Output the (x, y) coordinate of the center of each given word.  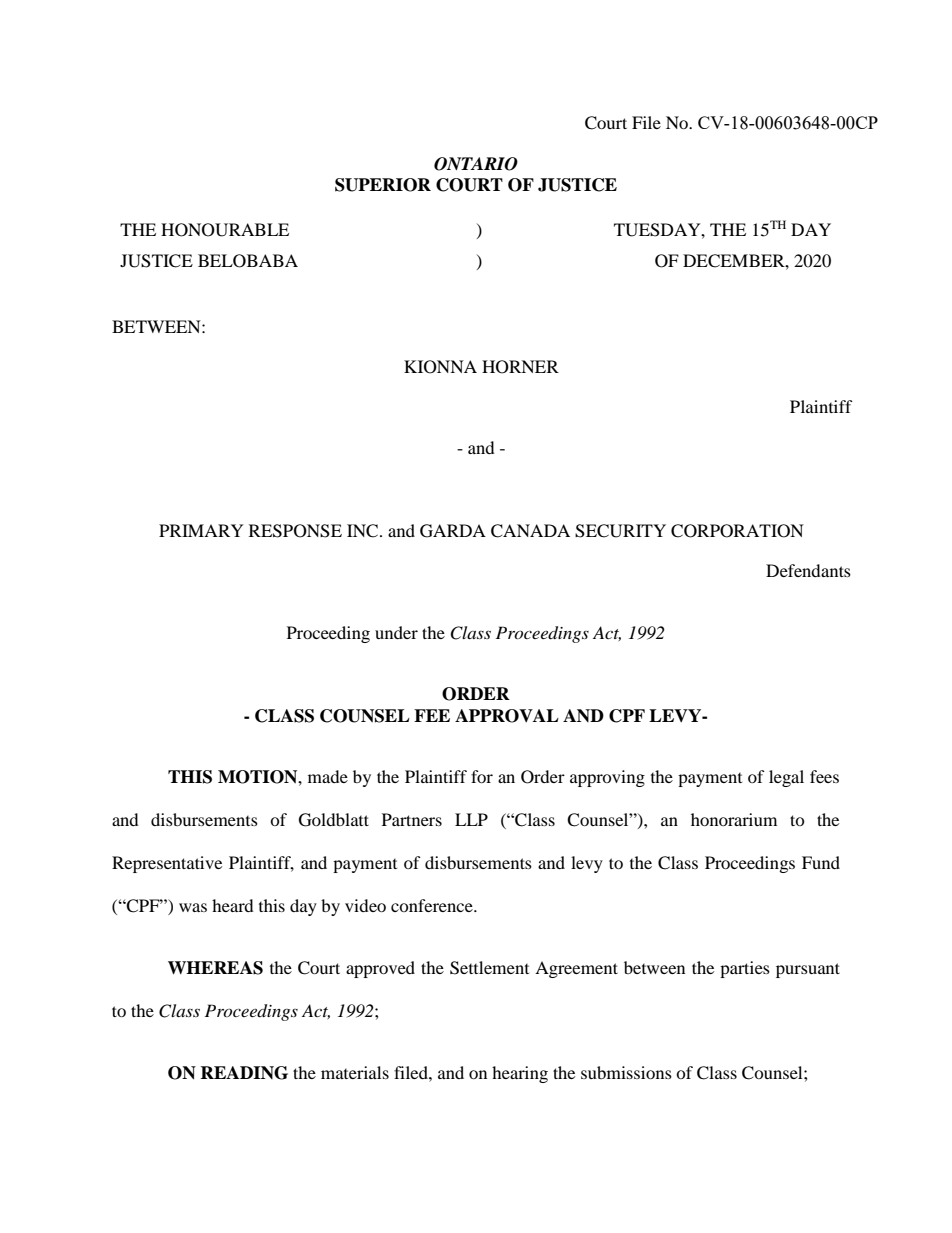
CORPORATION (737, 531)
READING (244, 1073)
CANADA (530, 531)
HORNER (520, 367)
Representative (167, 864)
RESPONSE (295, 531)
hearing (520, 1074)
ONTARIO (476, 164)
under (396, 632)
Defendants (808, 570)
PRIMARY (201, 530)
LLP (471, 819)
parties (745, 969)
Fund (821, 862)
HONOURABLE (225, 230)
